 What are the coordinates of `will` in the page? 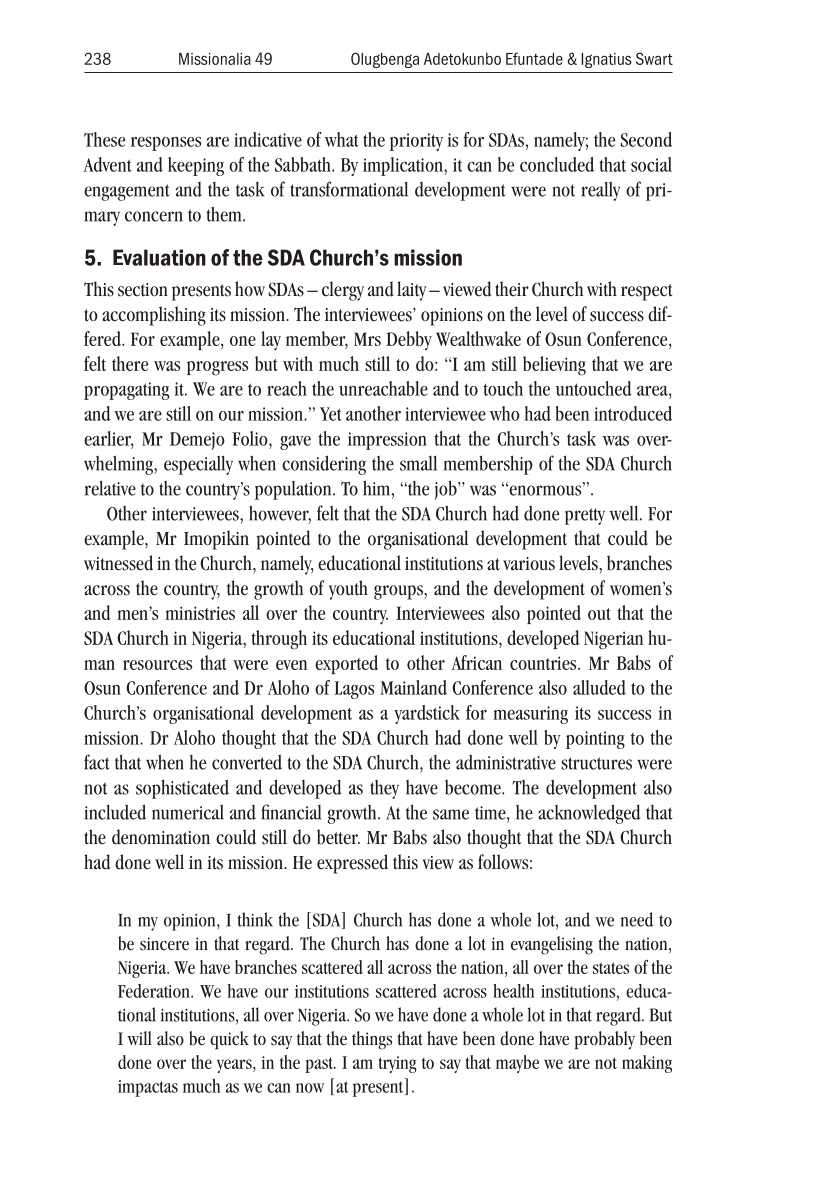 It's located at (139, 1038).
